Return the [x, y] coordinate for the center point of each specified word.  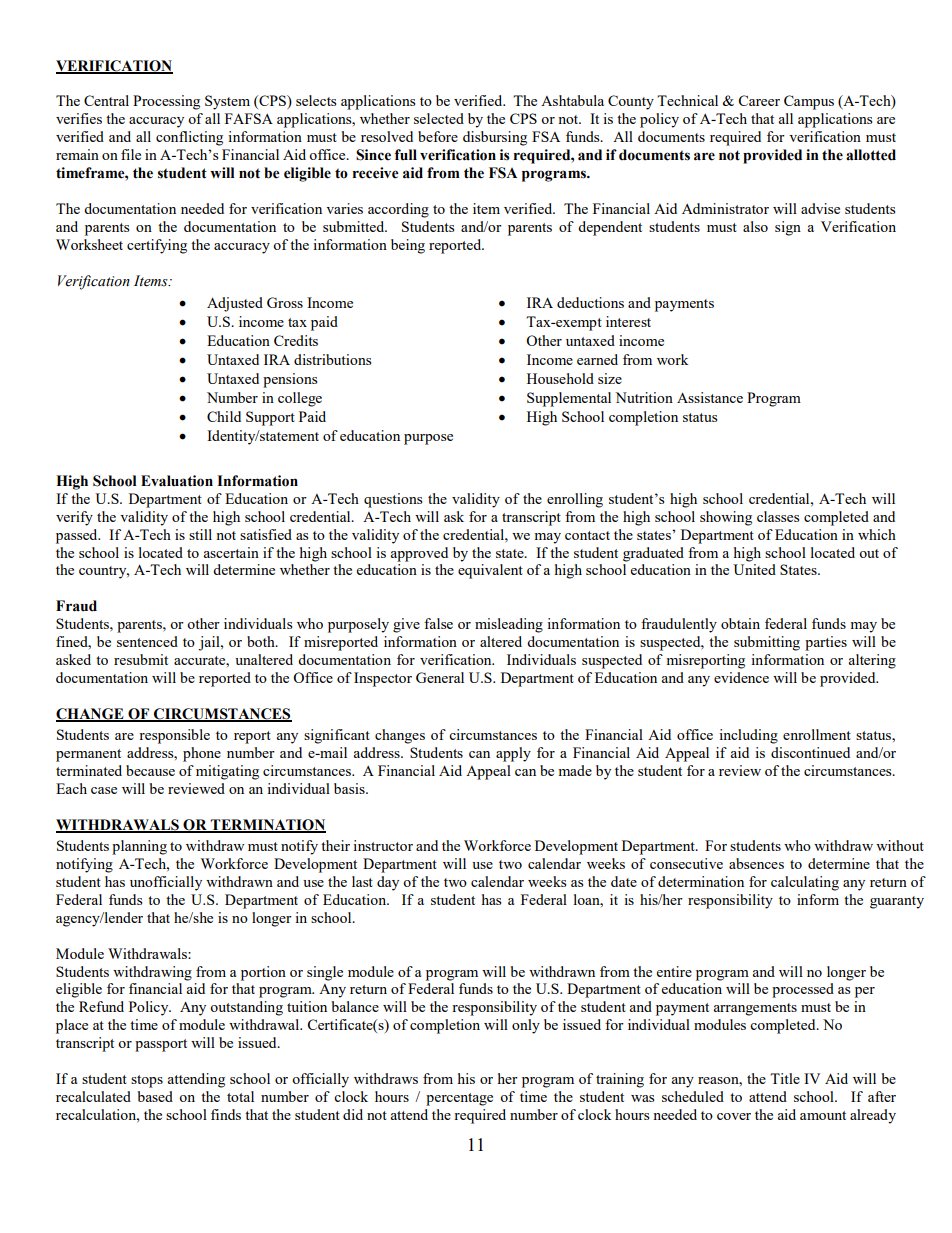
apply [513, 754]
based [155, 1096]
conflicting [189, 138]
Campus [809, 102]
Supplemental [569, 399]
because [150, 770]
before [438, 136]
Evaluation [177, 481]
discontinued [810, 752]
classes [778, 516]
